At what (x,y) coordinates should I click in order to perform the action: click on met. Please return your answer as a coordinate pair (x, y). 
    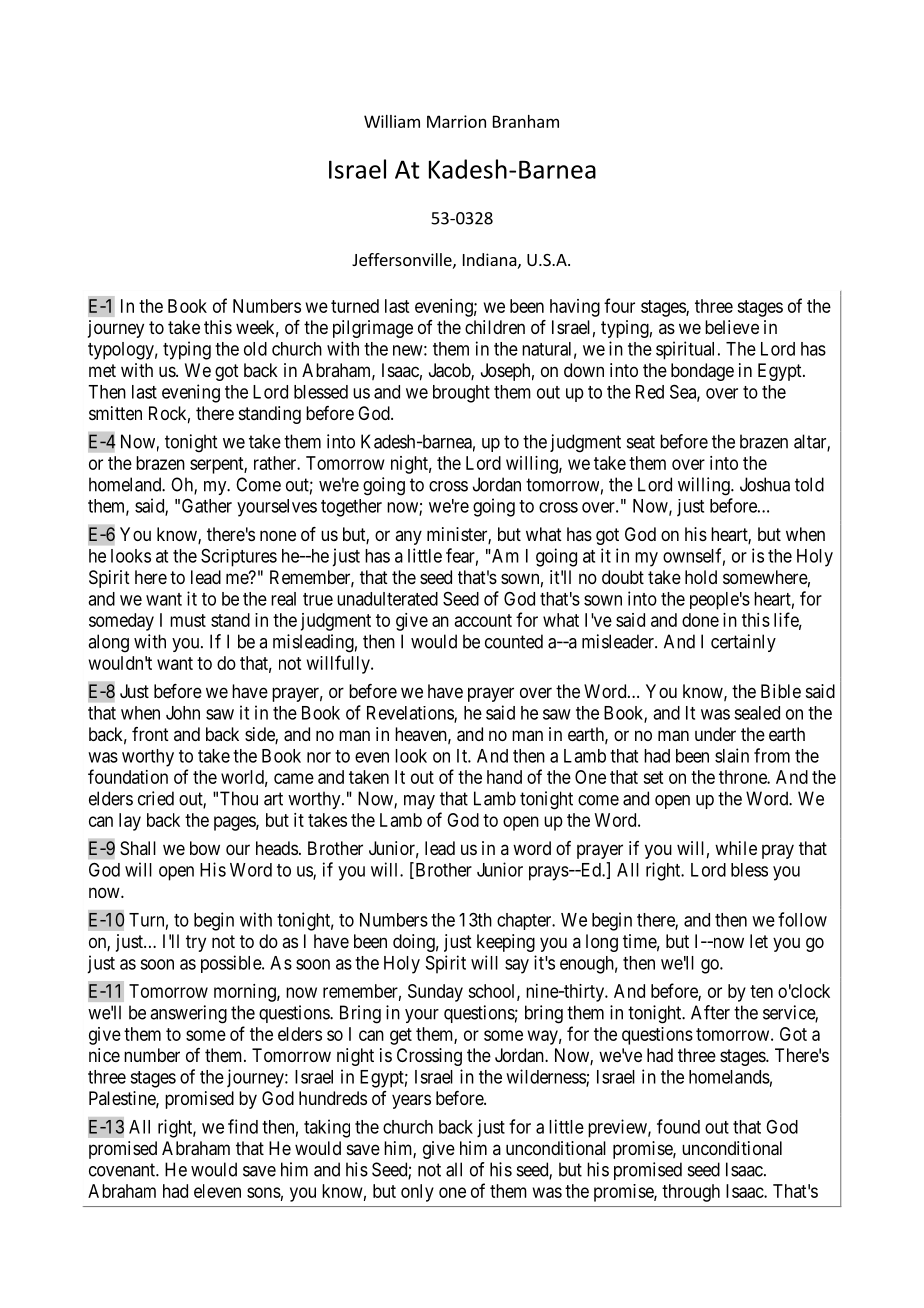
    Looking at the image, I should click on (102, 370).
